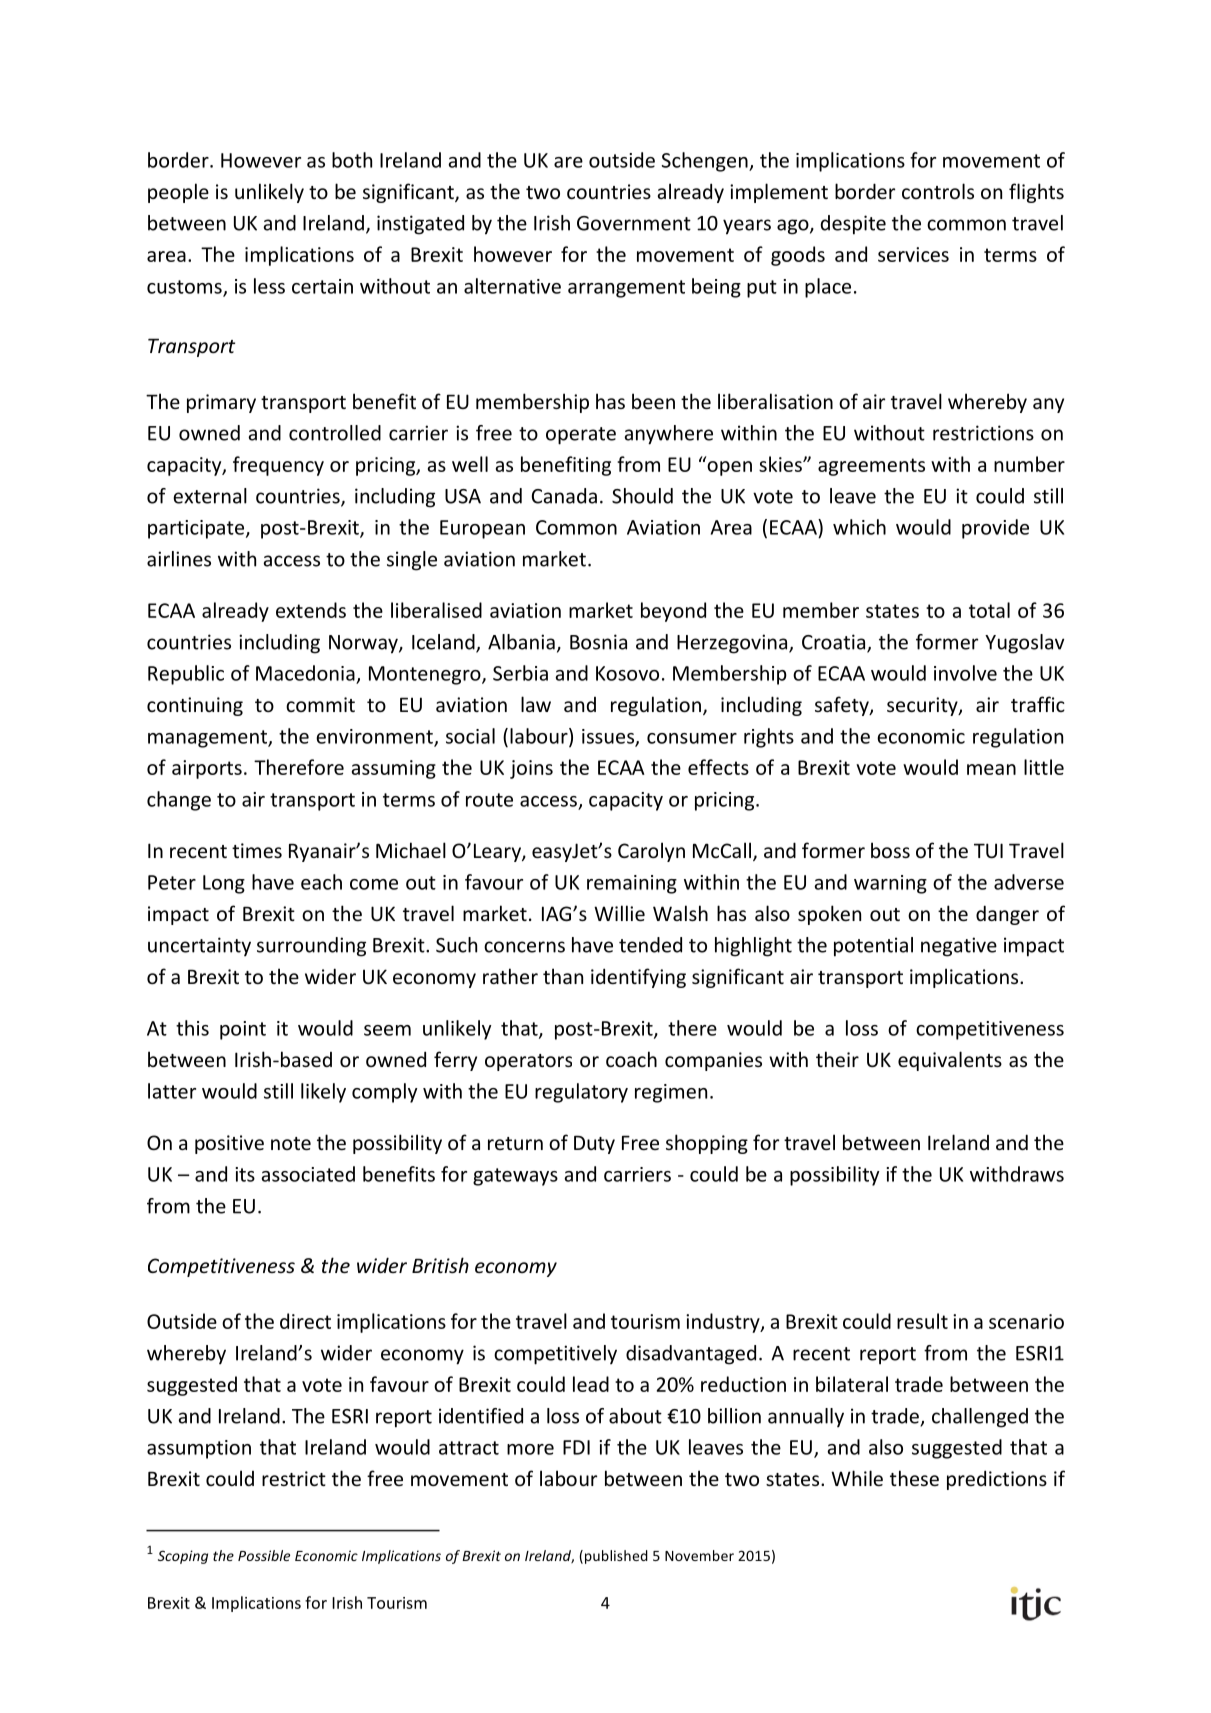 The height and width of the screenshot is (1713, 1211). What do you see at coordinates (594, 1144) in the screenshot?
I see `Duty` at bounding box center [594, 1144].
